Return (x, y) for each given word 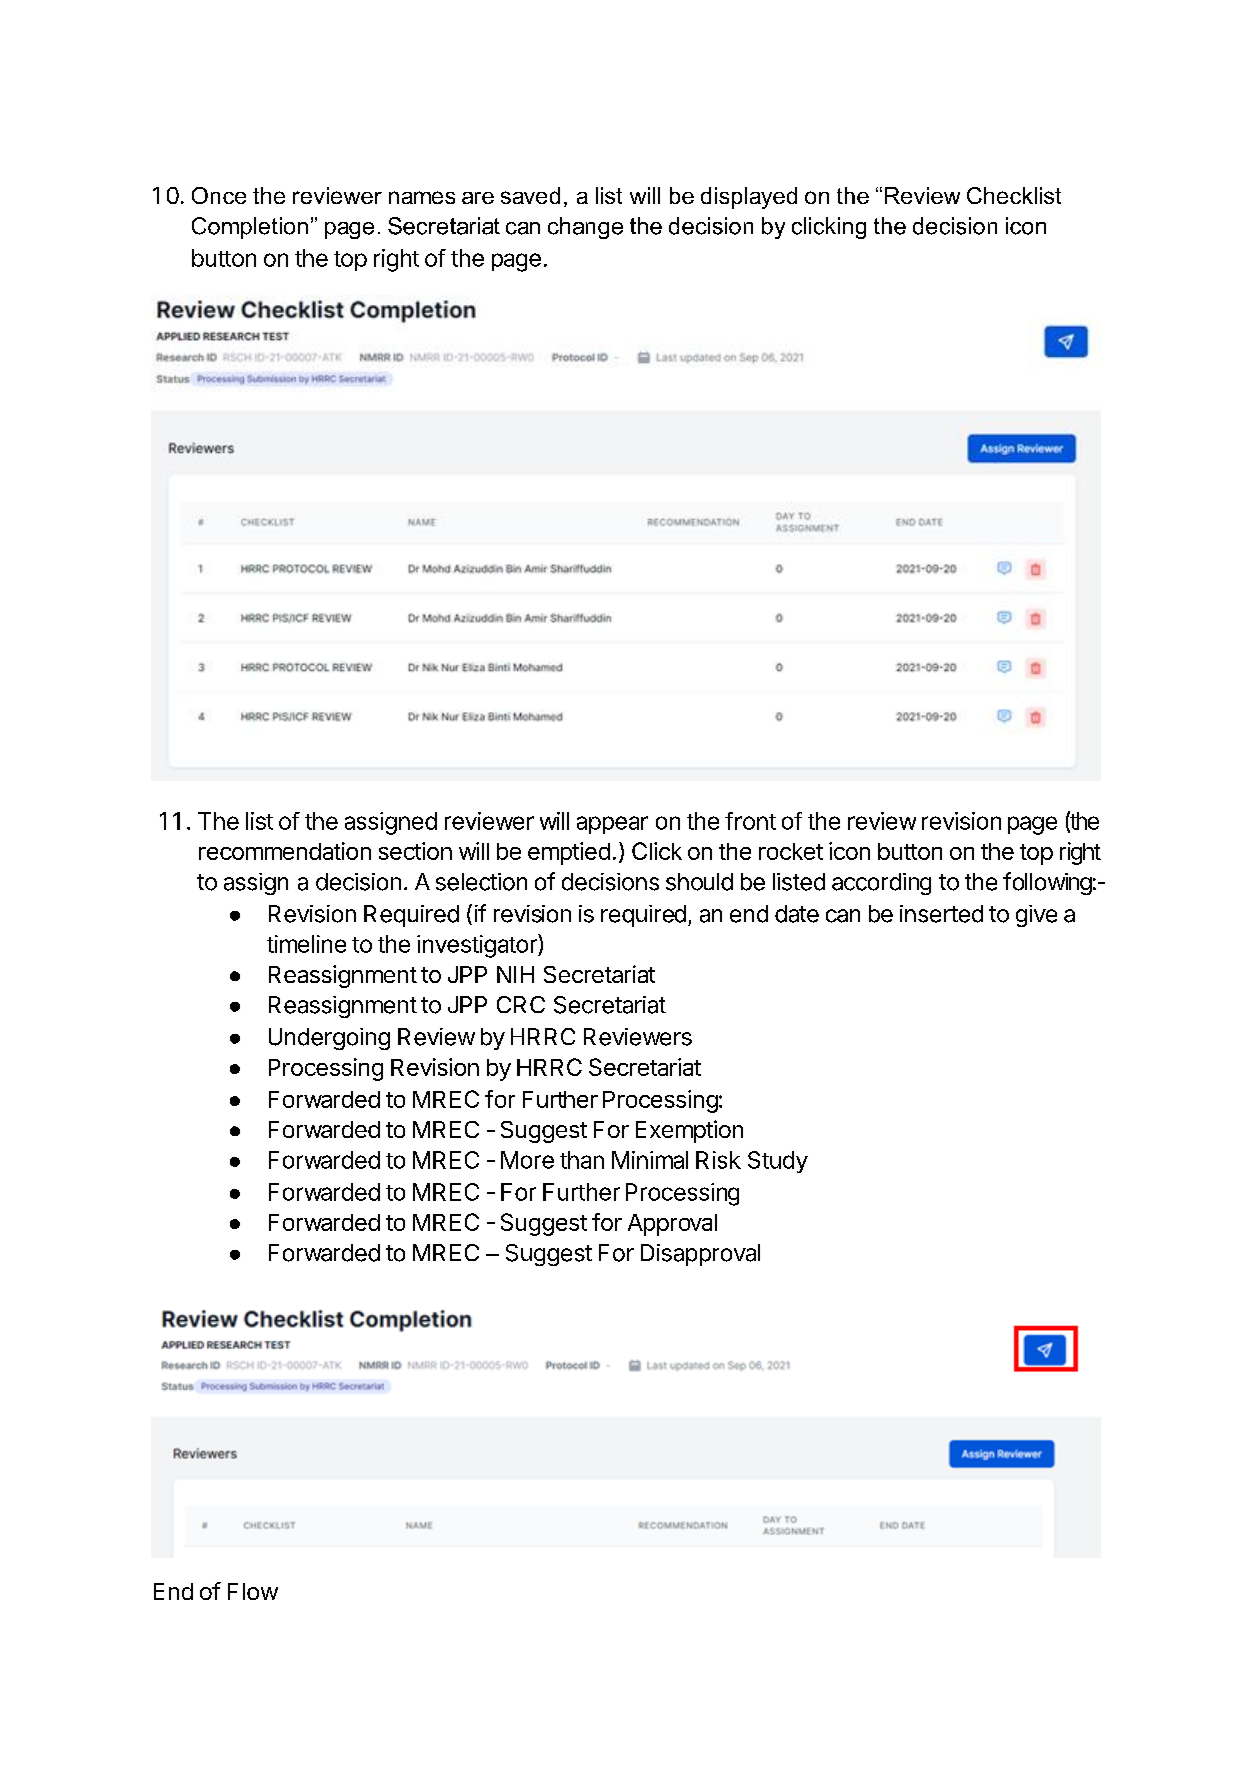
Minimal (650, 1160)
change (585, 228)
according (881, 884)
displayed (749, 198)
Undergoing (329, 1039)
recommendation (285, 851)
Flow (253, 1591)
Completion (250, 228)
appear (612, 825)
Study (778, 1162)
